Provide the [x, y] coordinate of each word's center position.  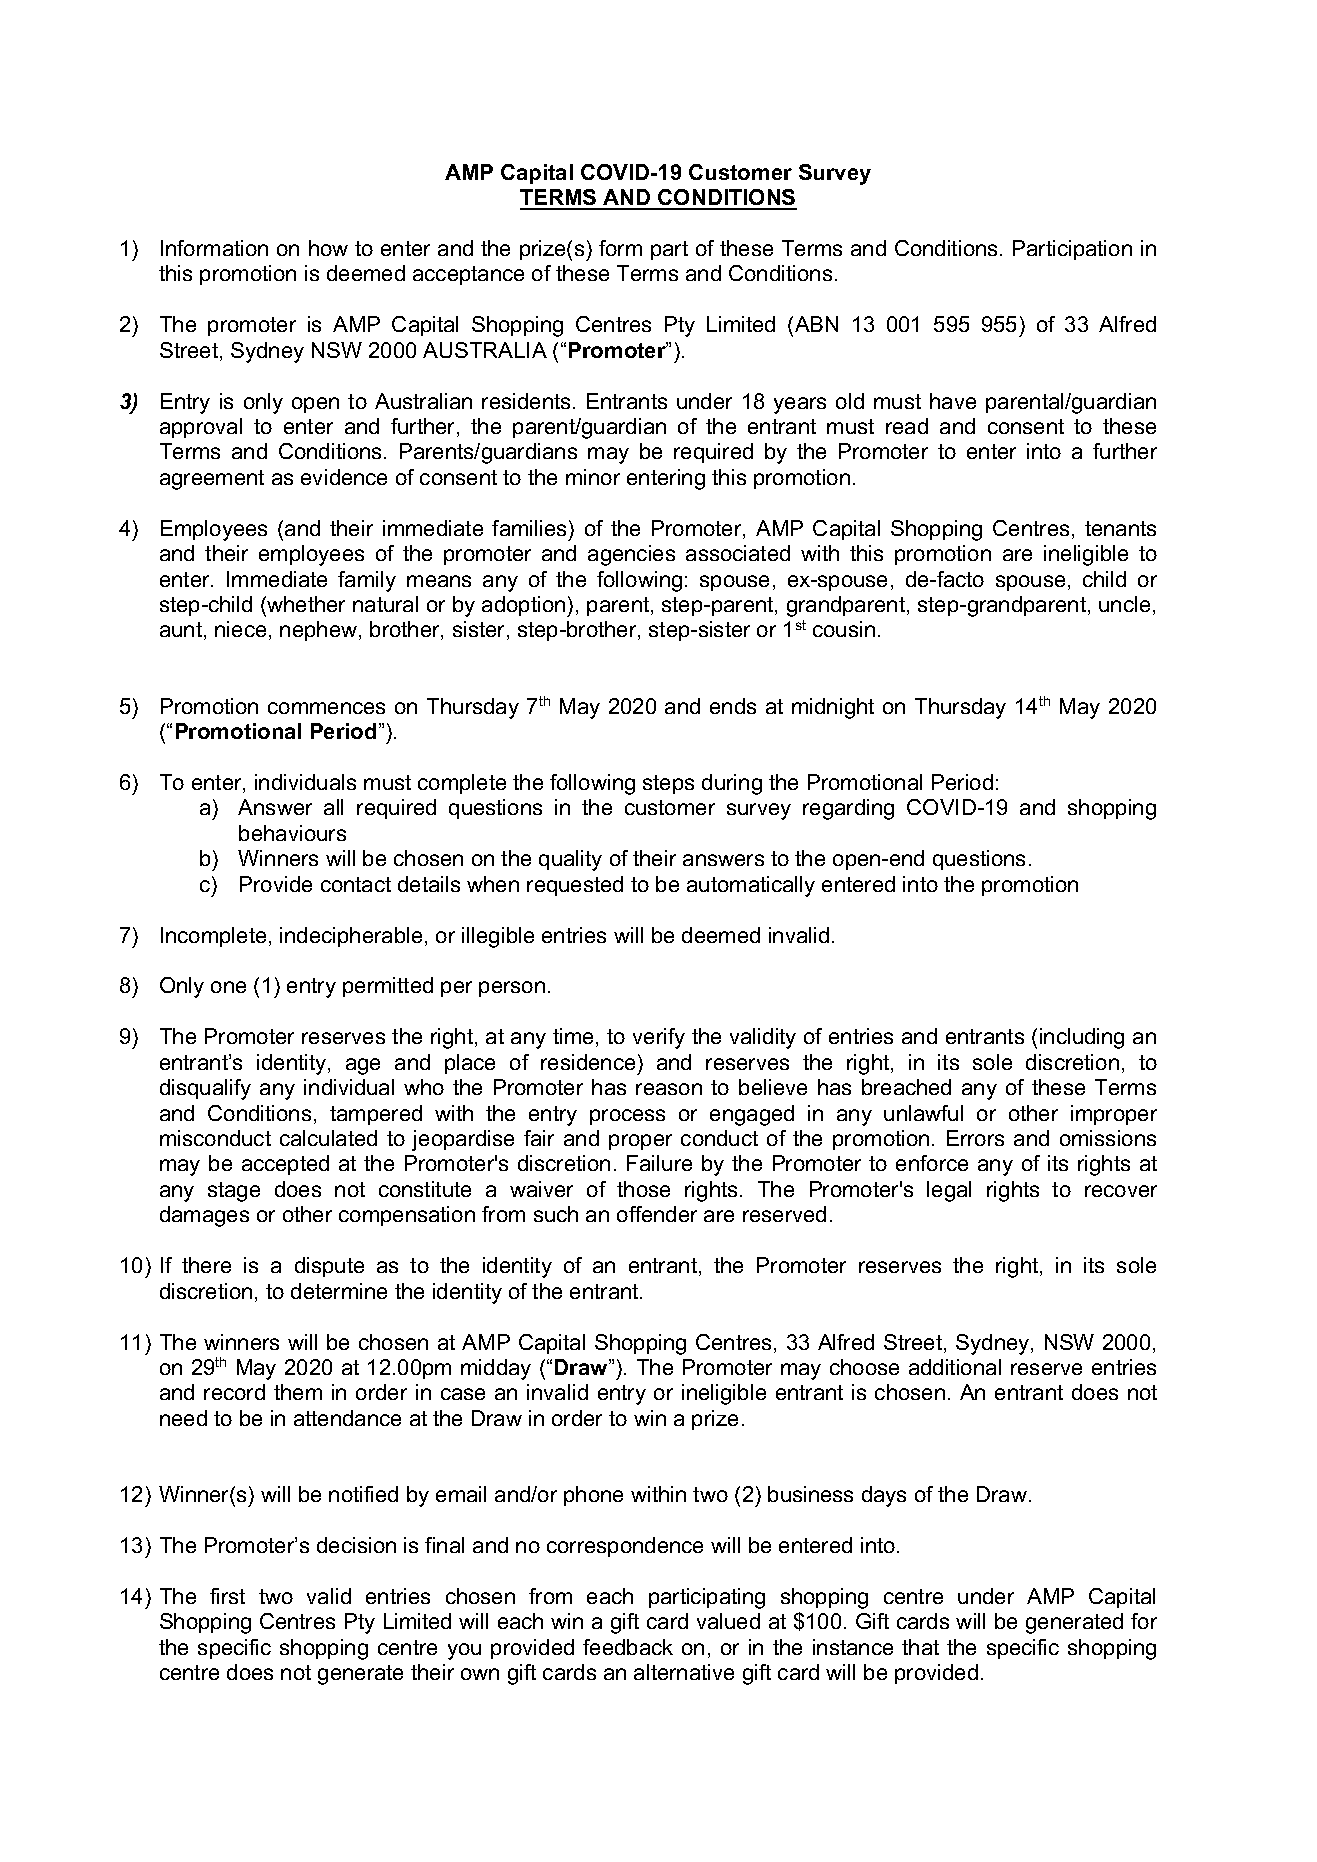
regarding [848, 809]
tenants [1120, 528]
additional [955, 1367]
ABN [816, 324]
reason [669, 1089]
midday [496, 1369]
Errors [975, 1138]
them [298, 1392]
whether [305, 604]
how [328, 248]
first [227, 1596]
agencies [631, 555]
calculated [328, 1138]
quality [570, 860]
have [953, 401]
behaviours [292, 833]
